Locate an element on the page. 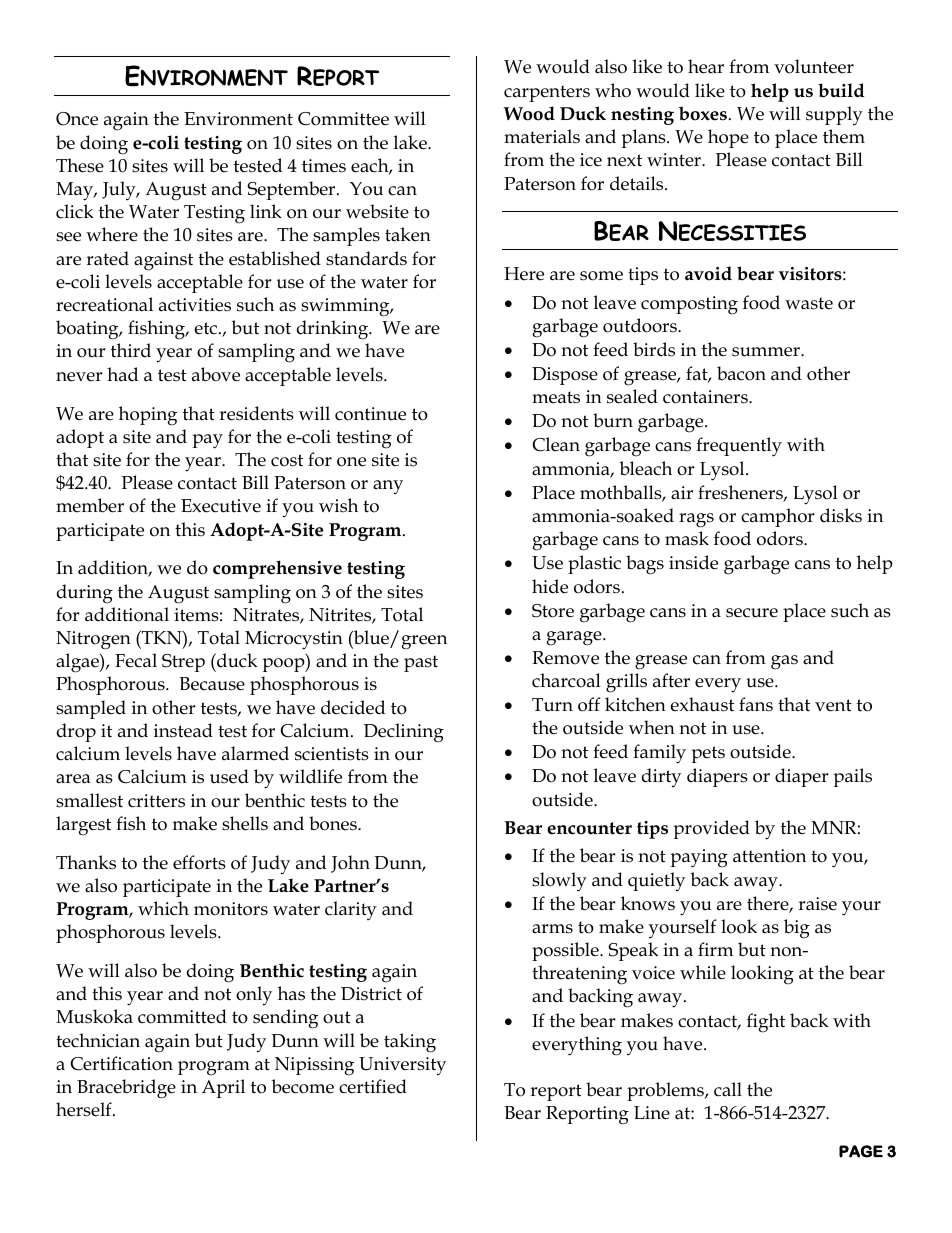  Wood is located at coordinates (529, 113).
